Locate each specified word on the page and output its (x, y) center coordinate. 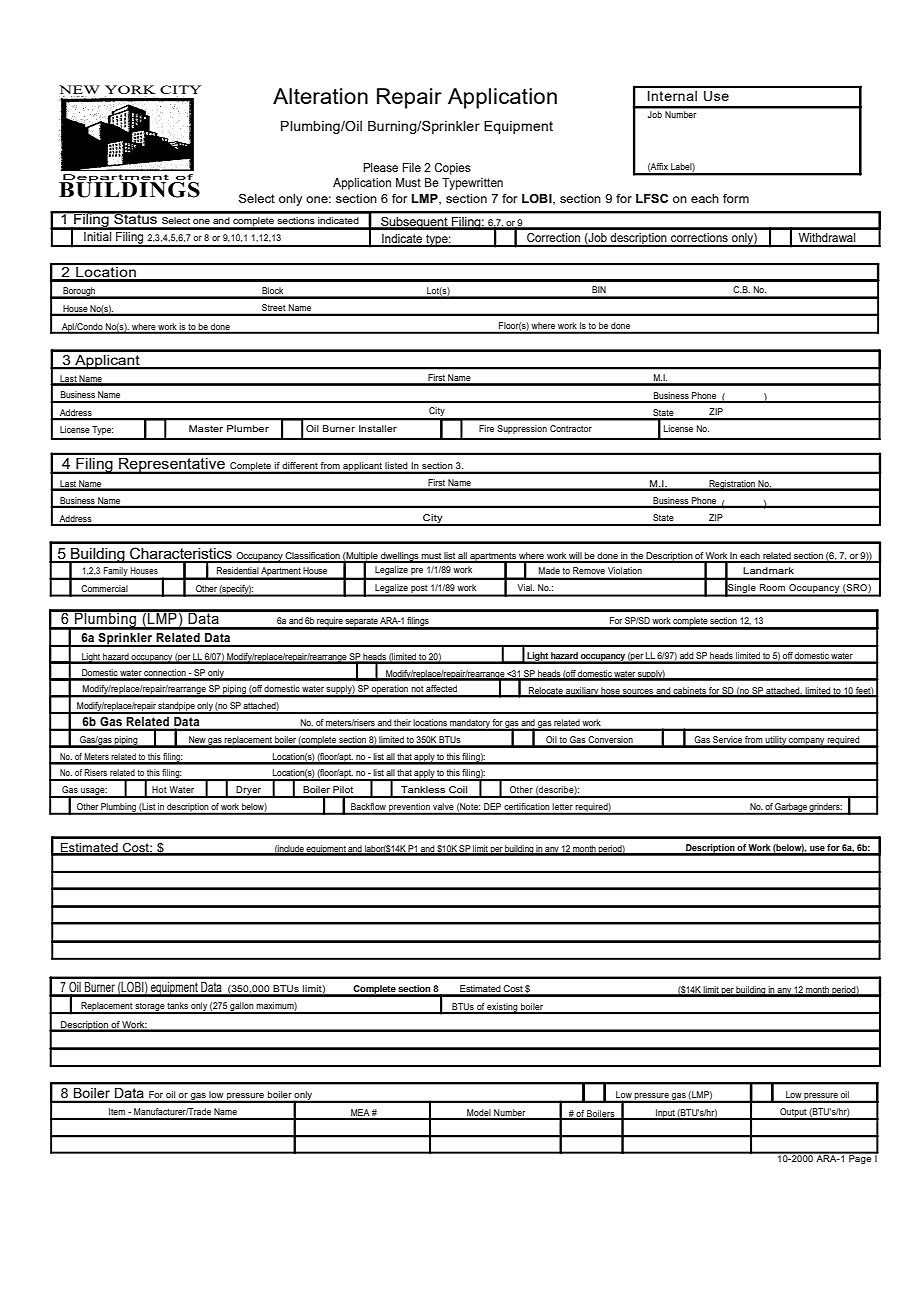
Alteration (320, 96)
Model (479, 1114)
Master (206, 428)
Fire (486, 428)
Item (117, 1111)
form (736, 198)
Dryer (249, 792)
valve (443, 806)
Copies (452, 169)
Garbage (791, 808)
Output (793, 1114)
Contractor (571, 428)
